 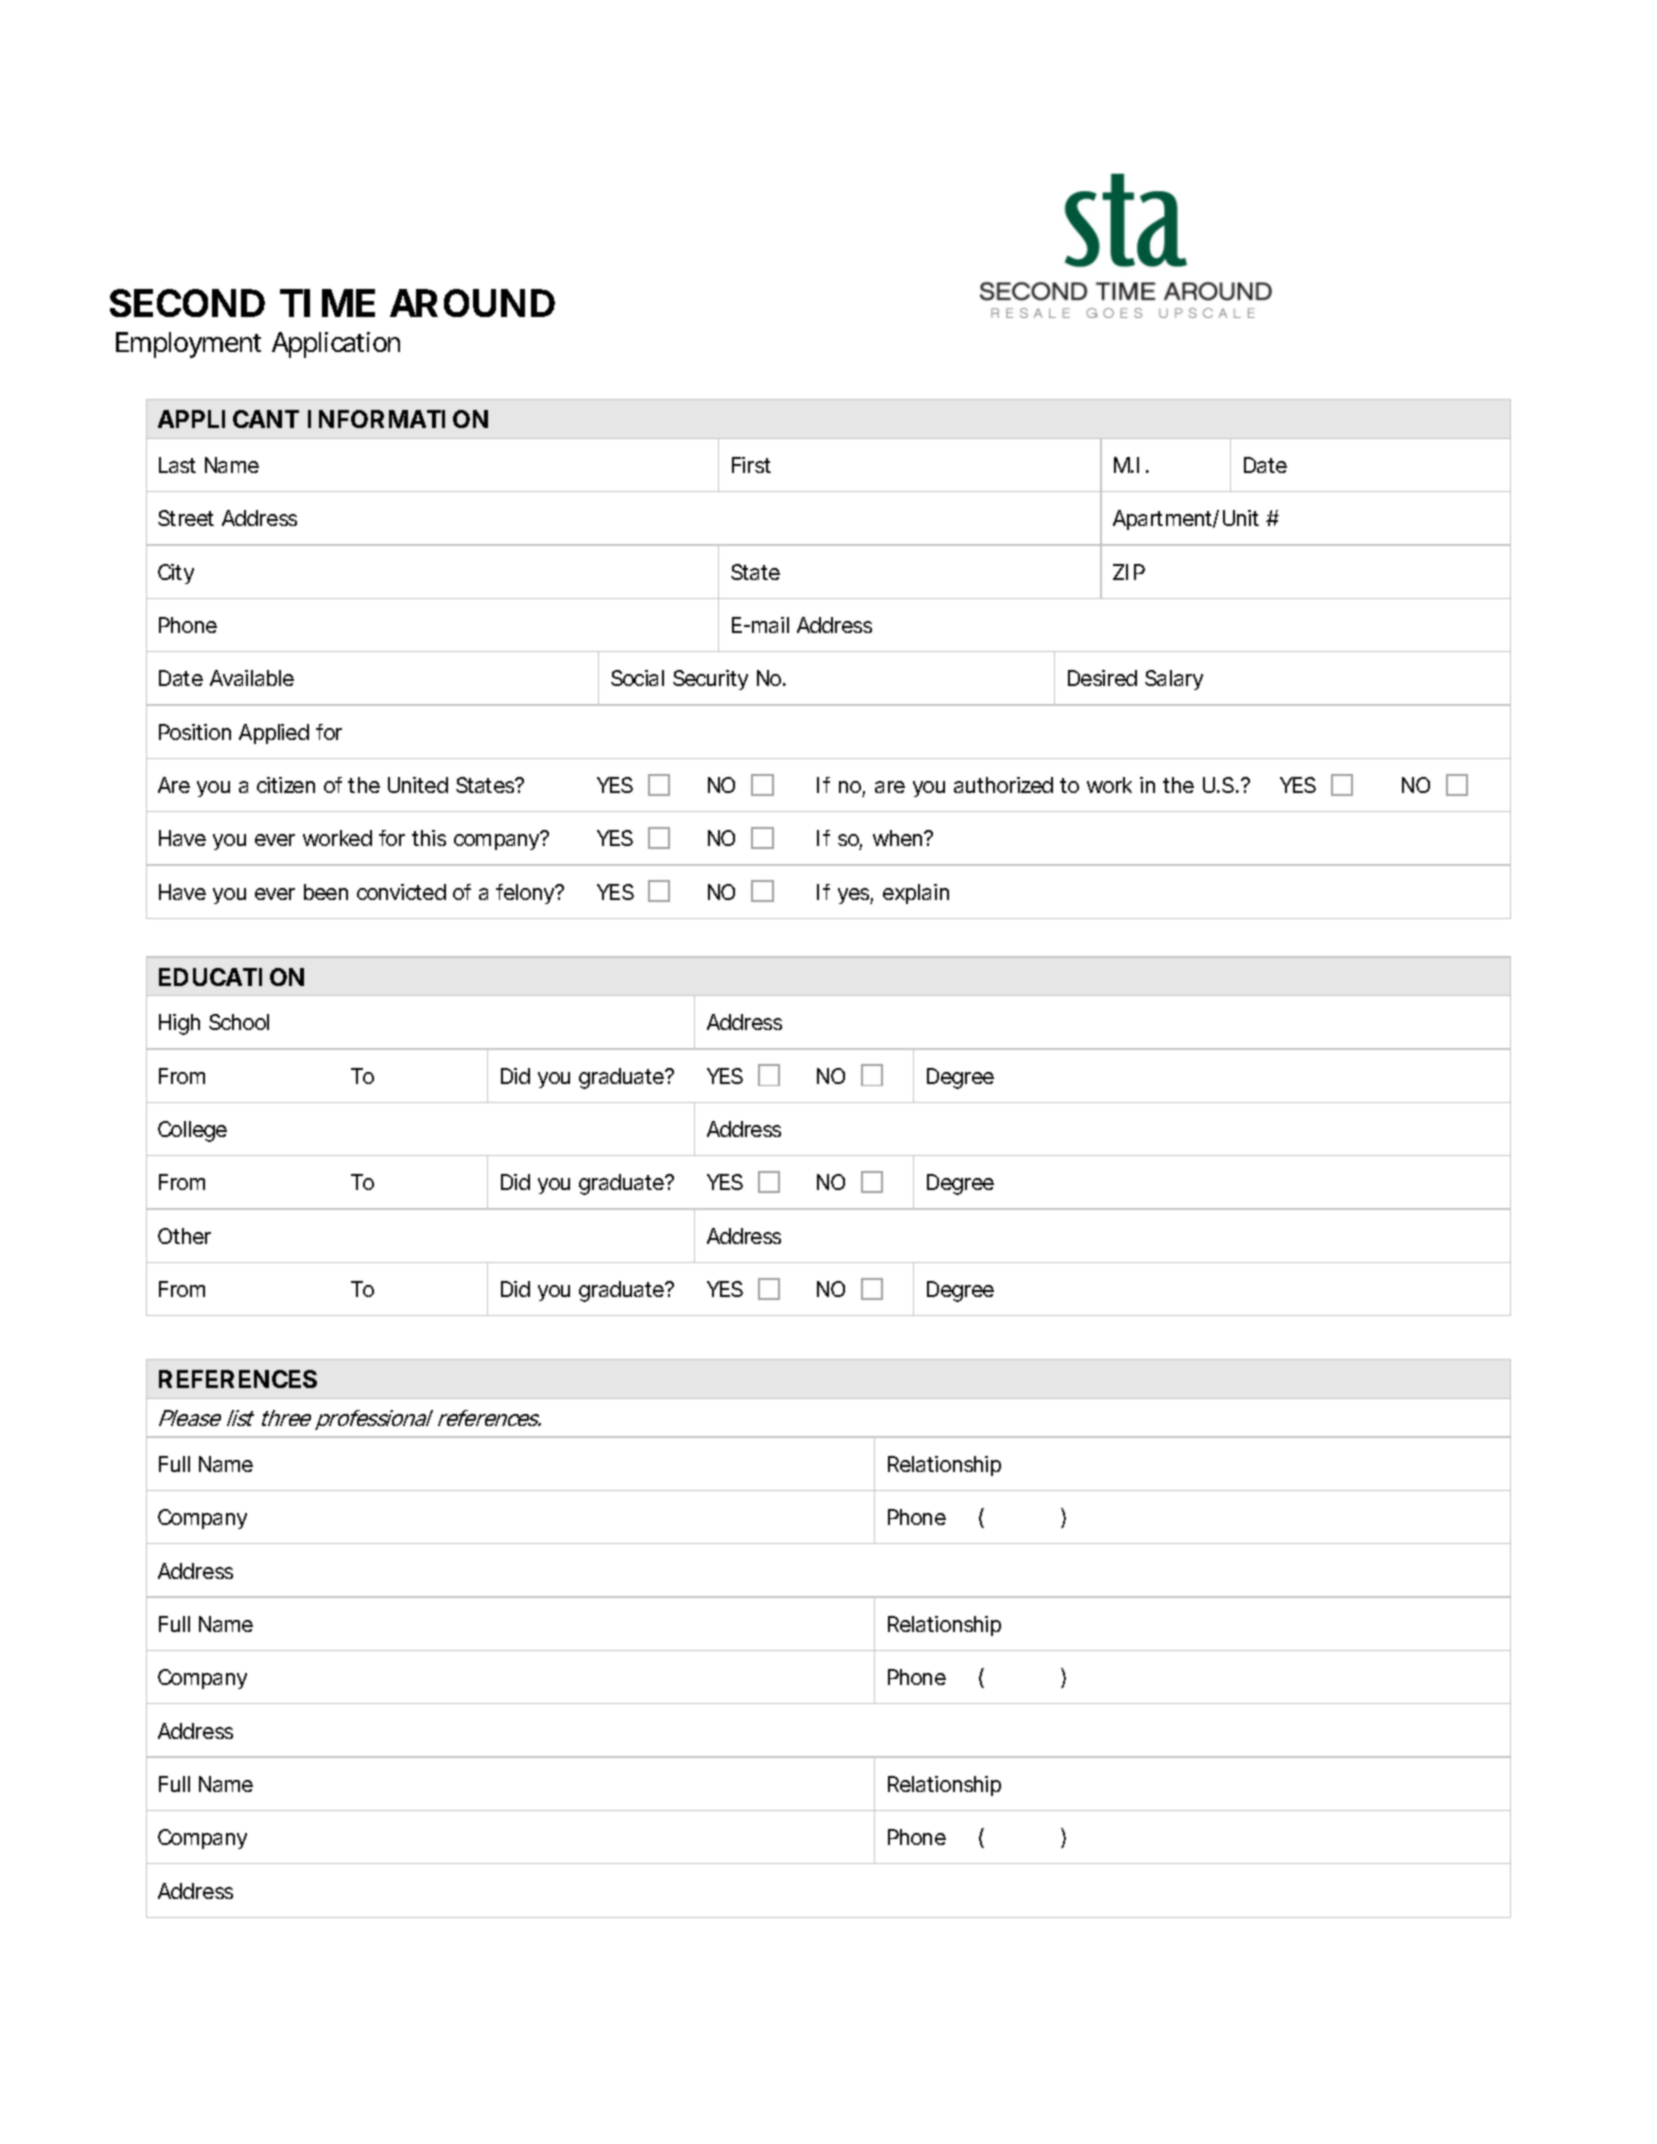 What do you see at coordinates (1003, 785) in the image?
I see `authorized` at bounding box center [1003, 785].
